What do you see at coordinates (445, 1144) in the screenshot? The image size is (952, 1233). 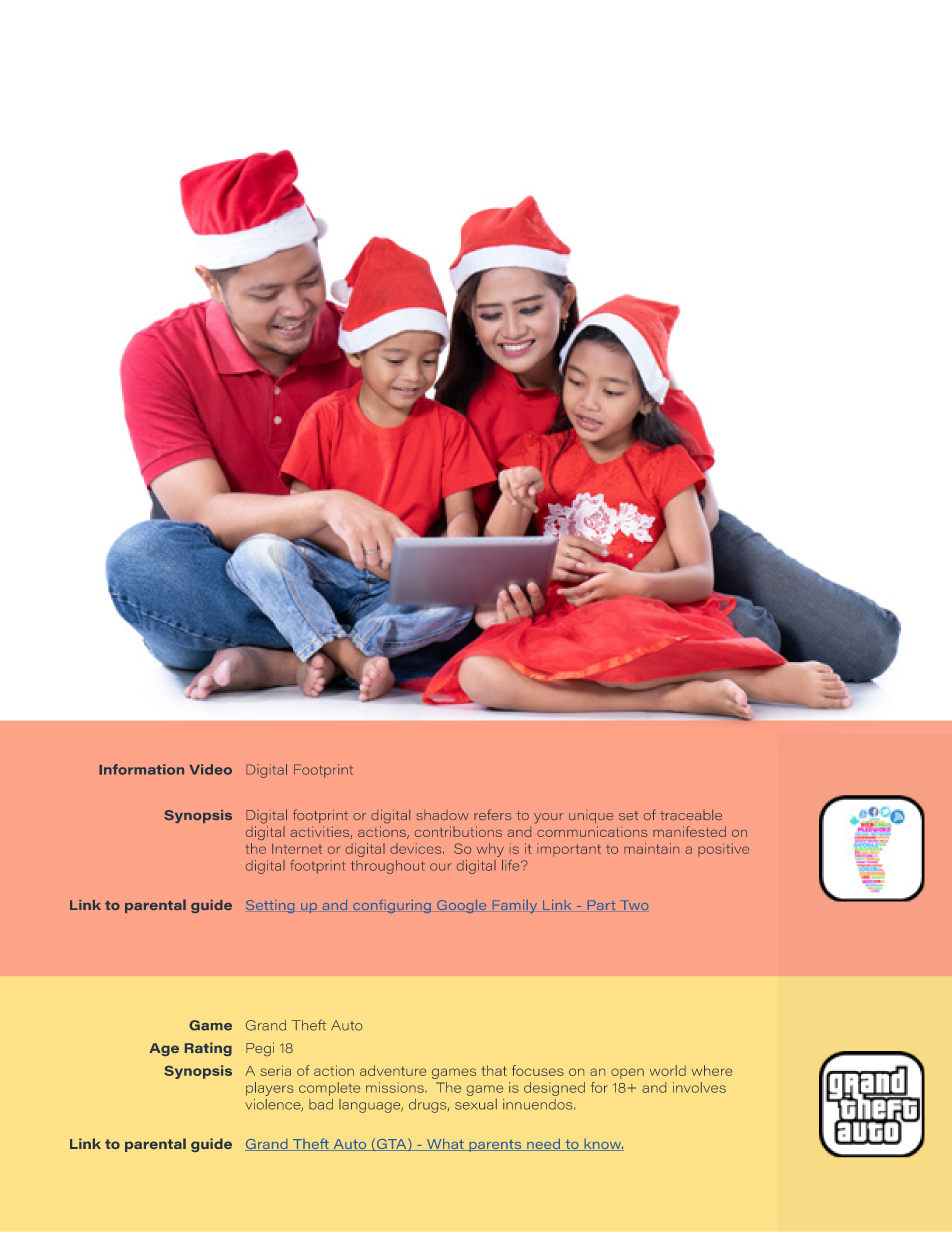 I see `What` at bounding box center [445, 1144].
